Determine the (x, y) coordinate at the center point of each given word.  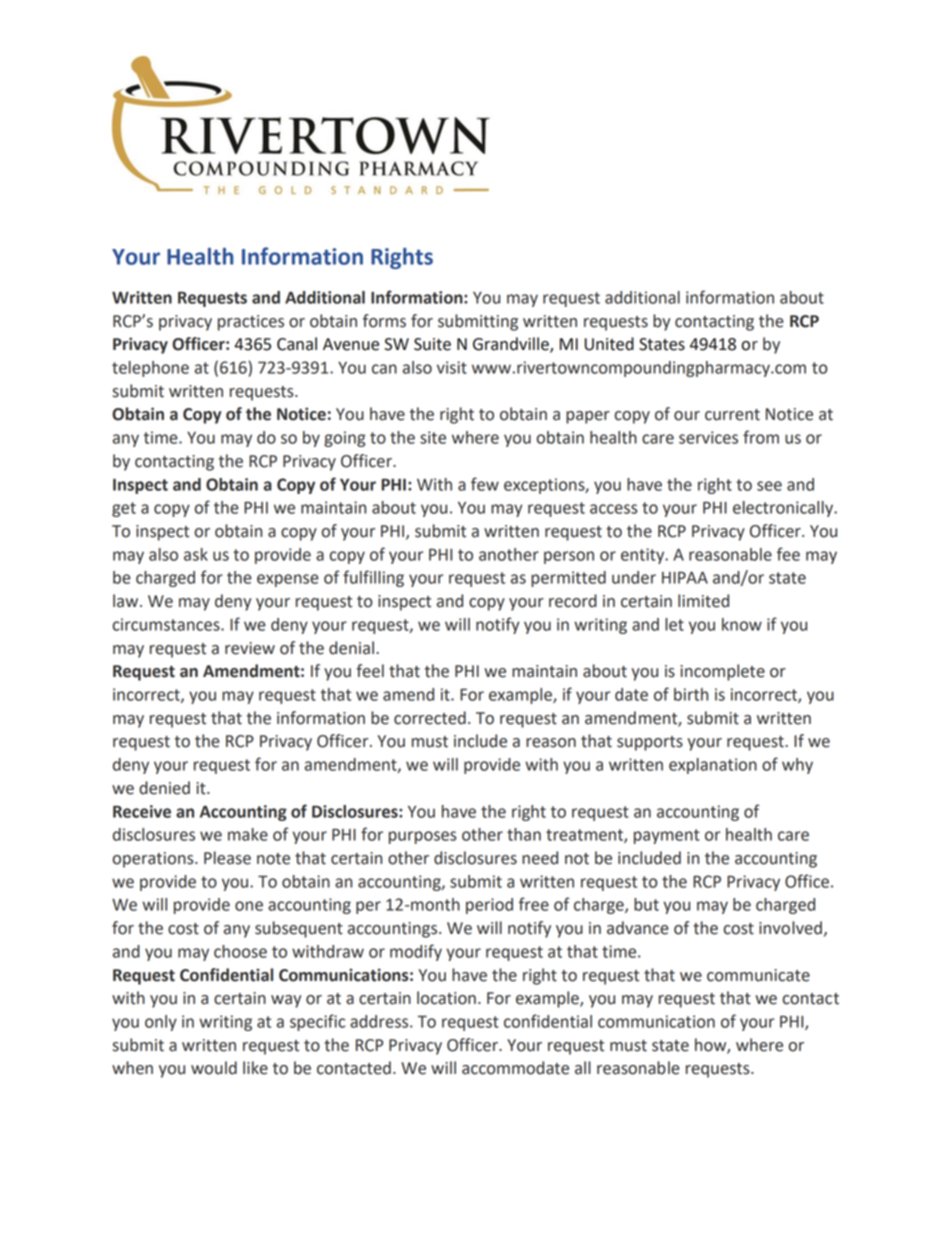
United (609, 344)
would (214, 1068)
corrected (430, 718)
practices (251, 323)
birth (691, 694)
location (446, 998)
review (250, 648)
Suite (432, 344)
